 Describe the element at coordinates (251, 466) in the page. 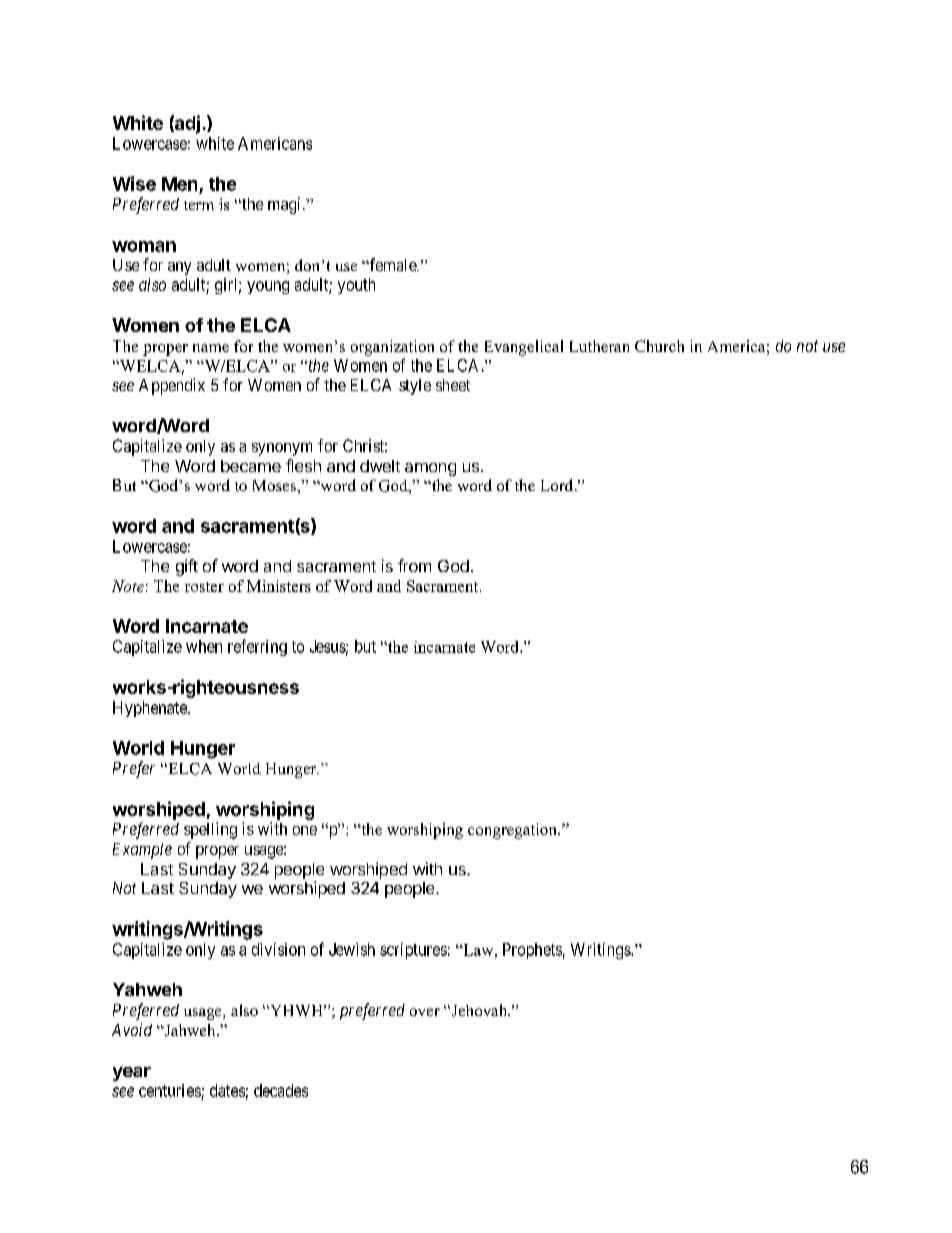

I see `became` at that location.
